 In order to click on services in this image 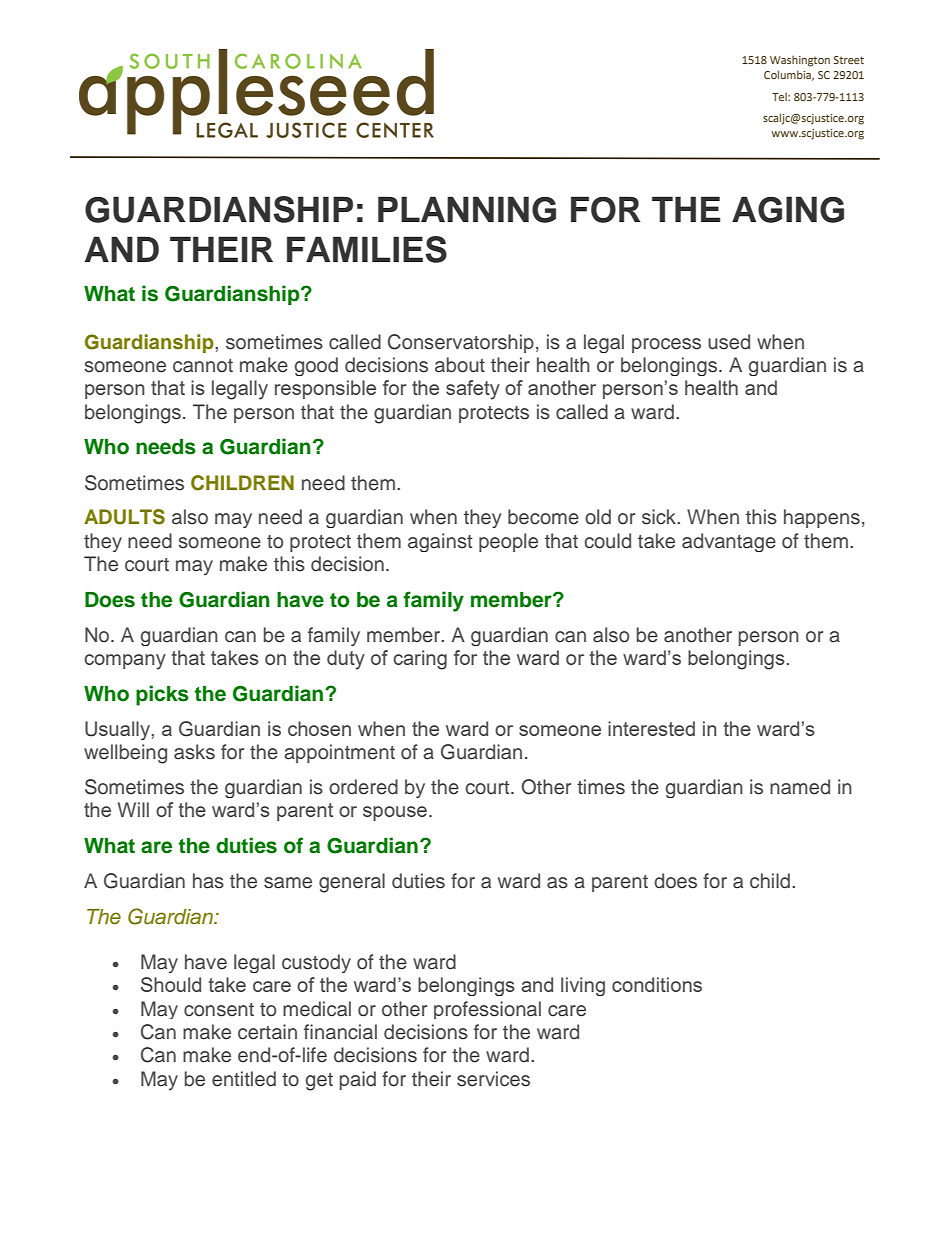, I will do `click(493, 1079)`.
